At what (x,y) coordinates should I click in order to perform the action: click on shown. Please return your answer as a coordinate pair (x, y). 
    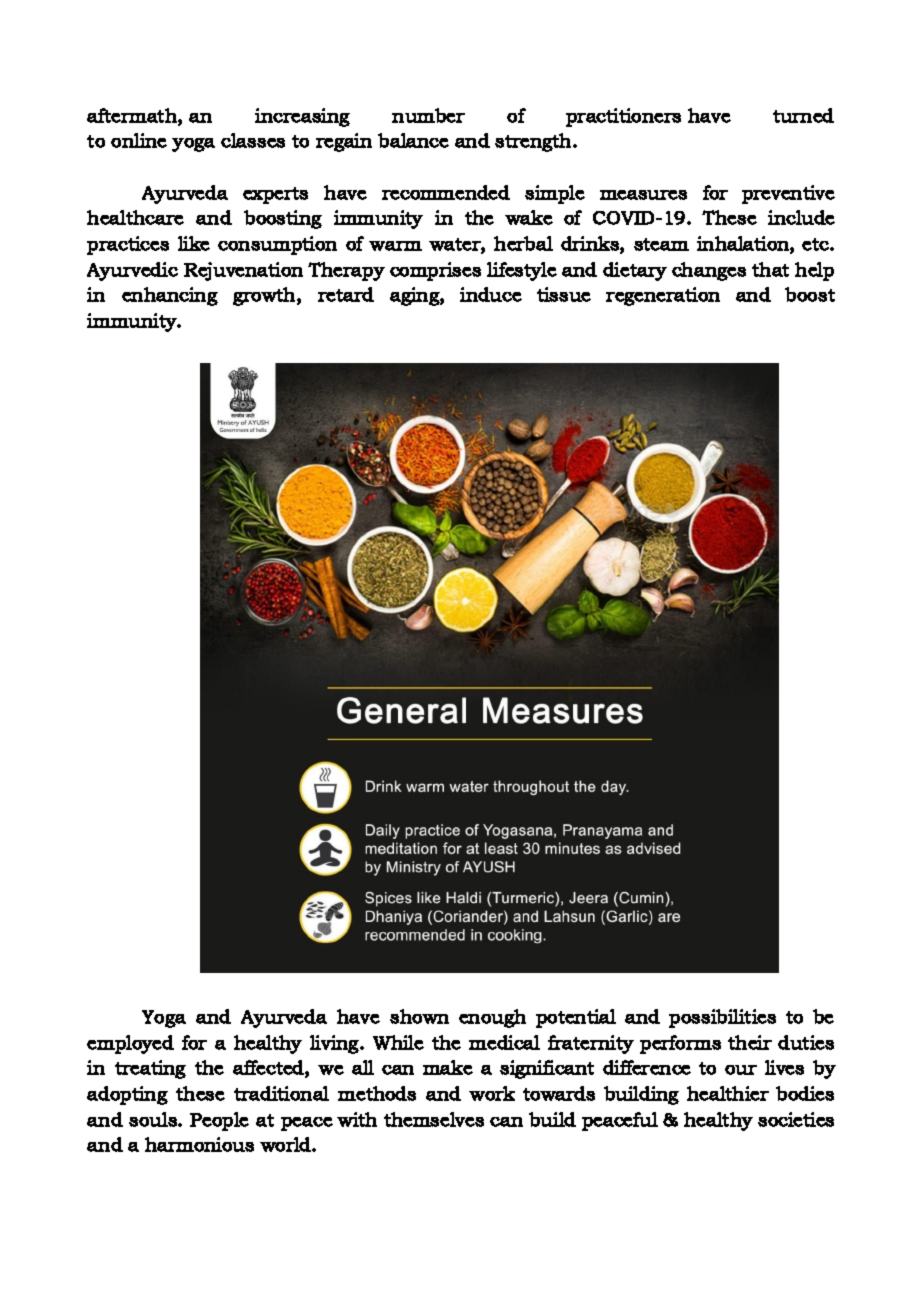
    Looking at the image, I should click on (419, 1016).
